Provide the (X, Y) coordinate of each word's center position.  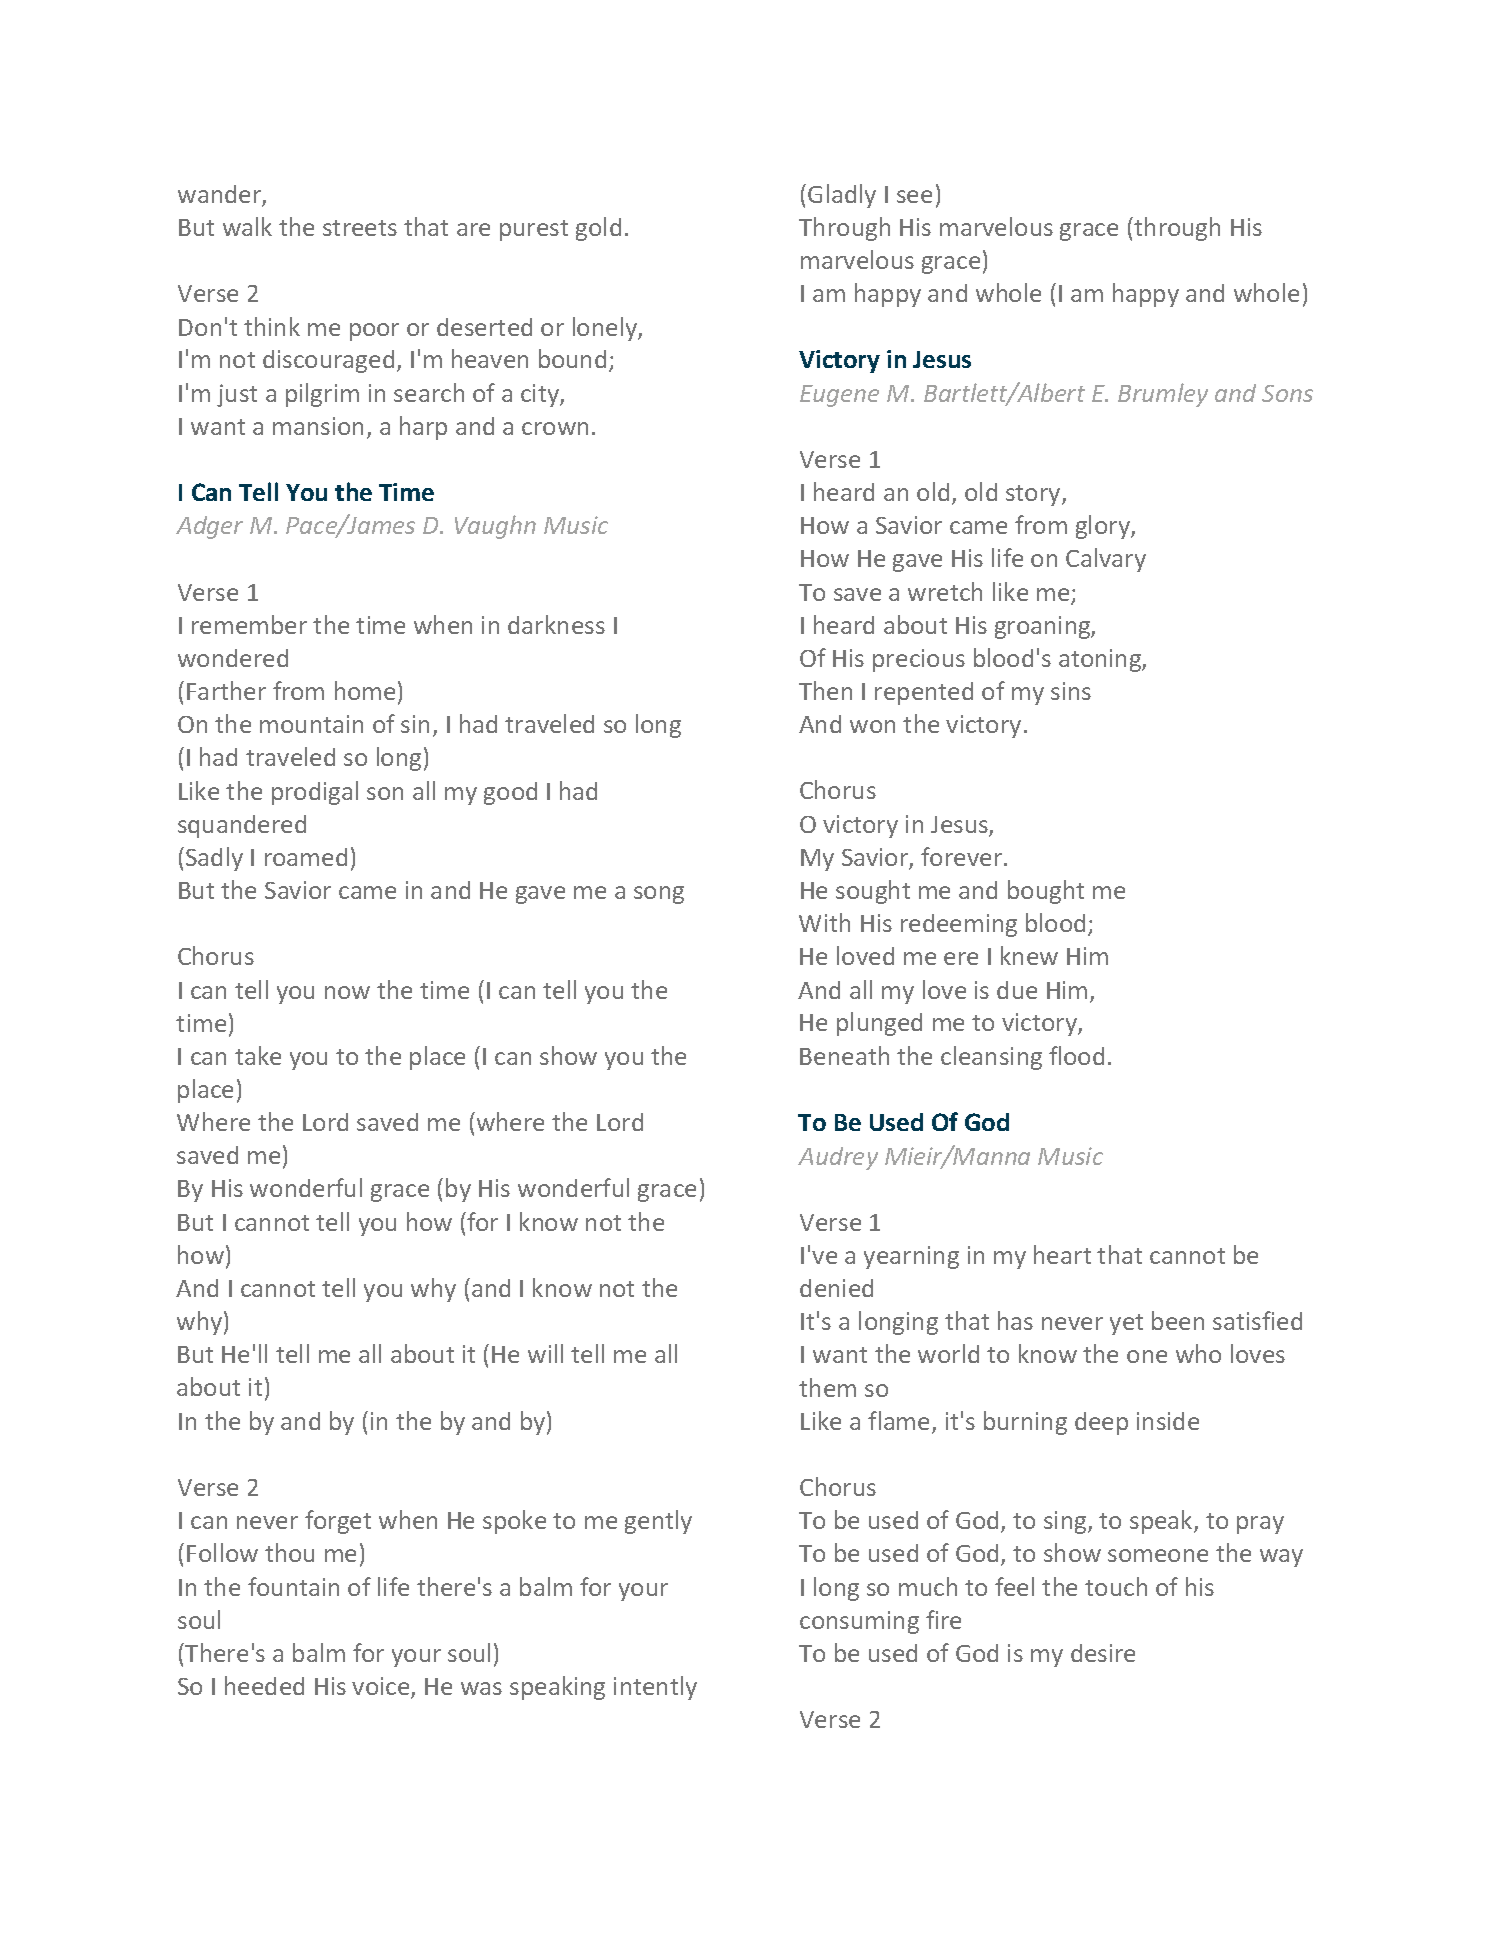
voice (382, 1687)
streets (360, 228)
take (258, 1055)
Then (825, 690)
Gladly (842, 196)
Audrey (838, 1158)
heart (1062, 1254)
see (914, 196)
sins (1071, 691)
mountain (311, 724)
